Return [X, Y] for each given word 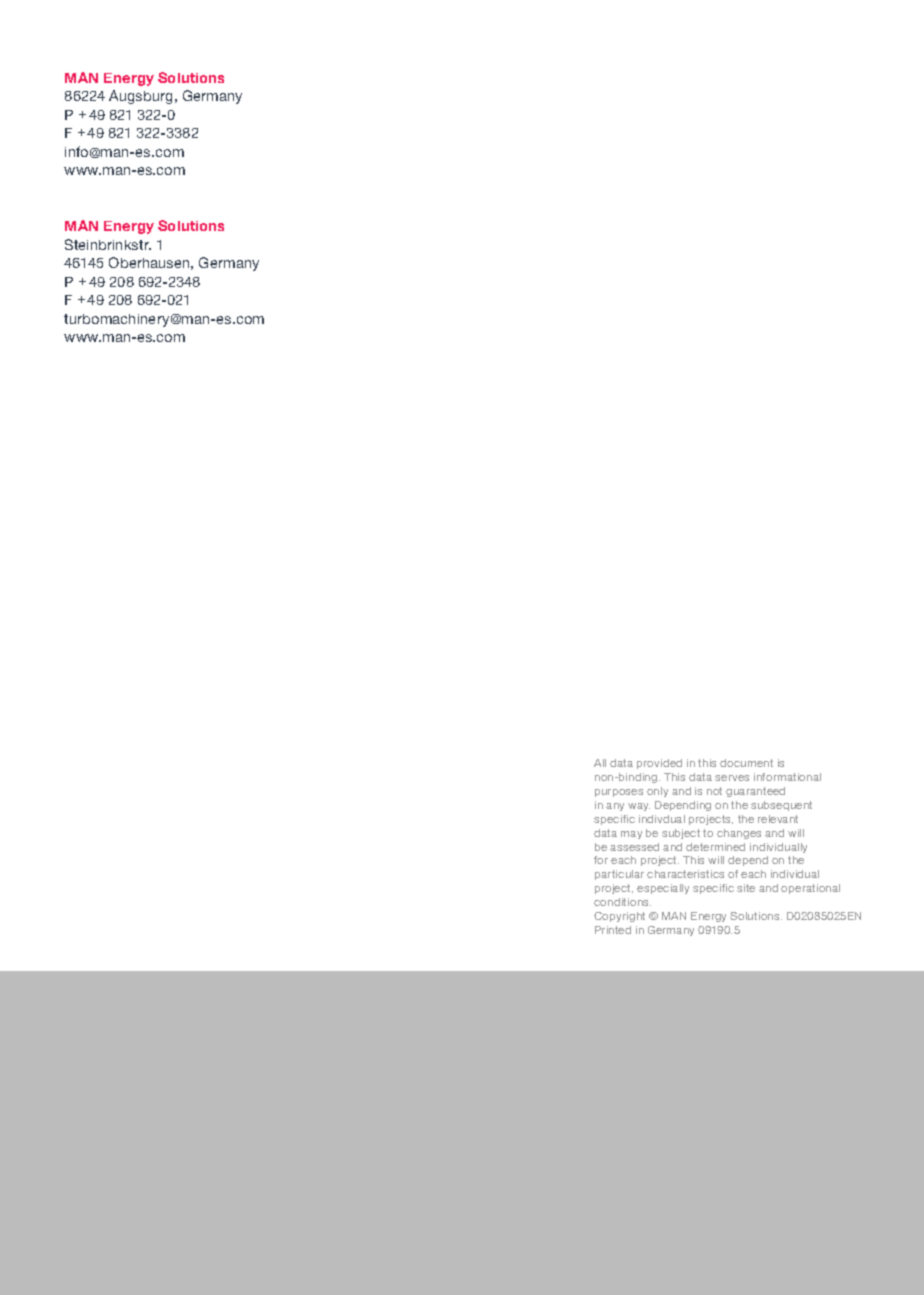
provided [659, 764]
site [746, 888]
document [746, 763]
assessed [634, 847]
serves [732, 778]
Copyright [619, 917]
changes [739, 834]
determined [715, 847]
